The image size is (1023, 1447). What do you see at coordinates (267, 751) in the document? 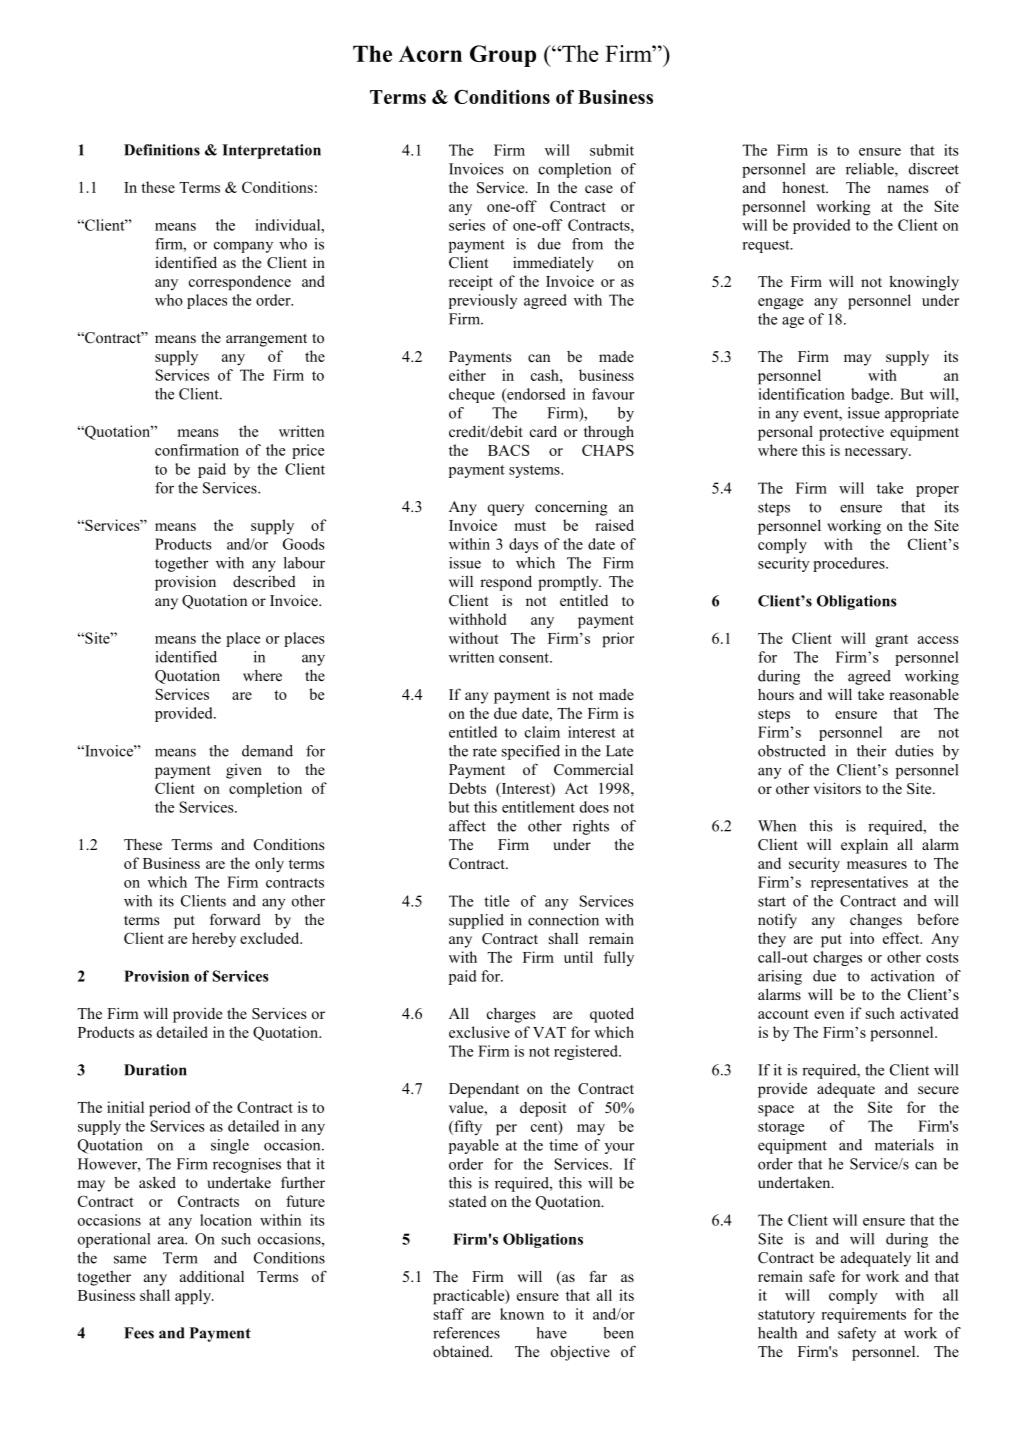
I see `demand` at bounding box center [267, 751].
